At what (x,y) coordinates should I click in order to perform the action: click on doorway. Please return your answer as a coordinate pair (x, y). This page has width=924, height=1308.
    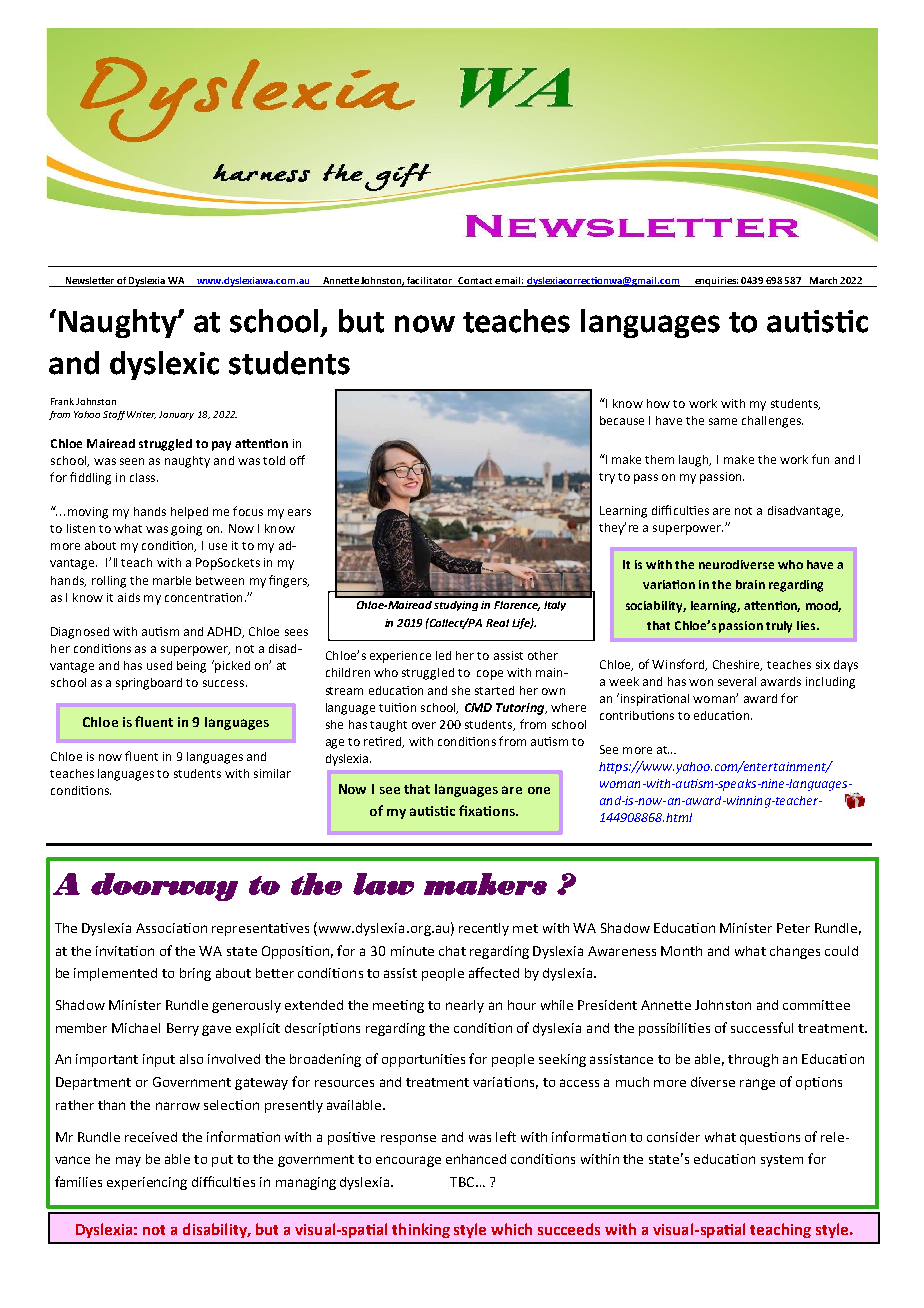
    Looking at the image, I should click on (164, 887).
